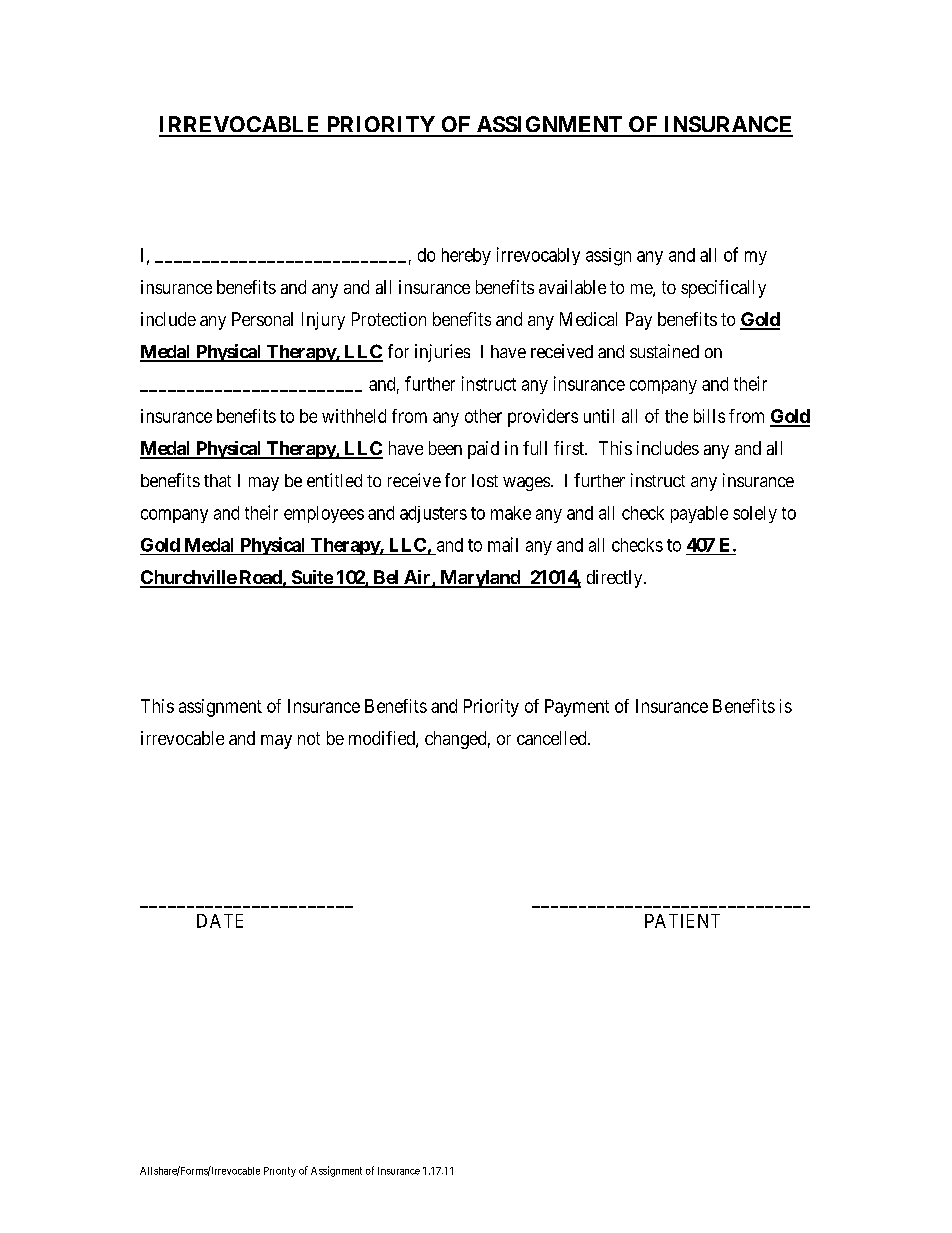 The image size is (952, 1233). What do you see at coordinates (354, 416) in the screenshot?
I see `withheld` at bounding box center [354, 416].
